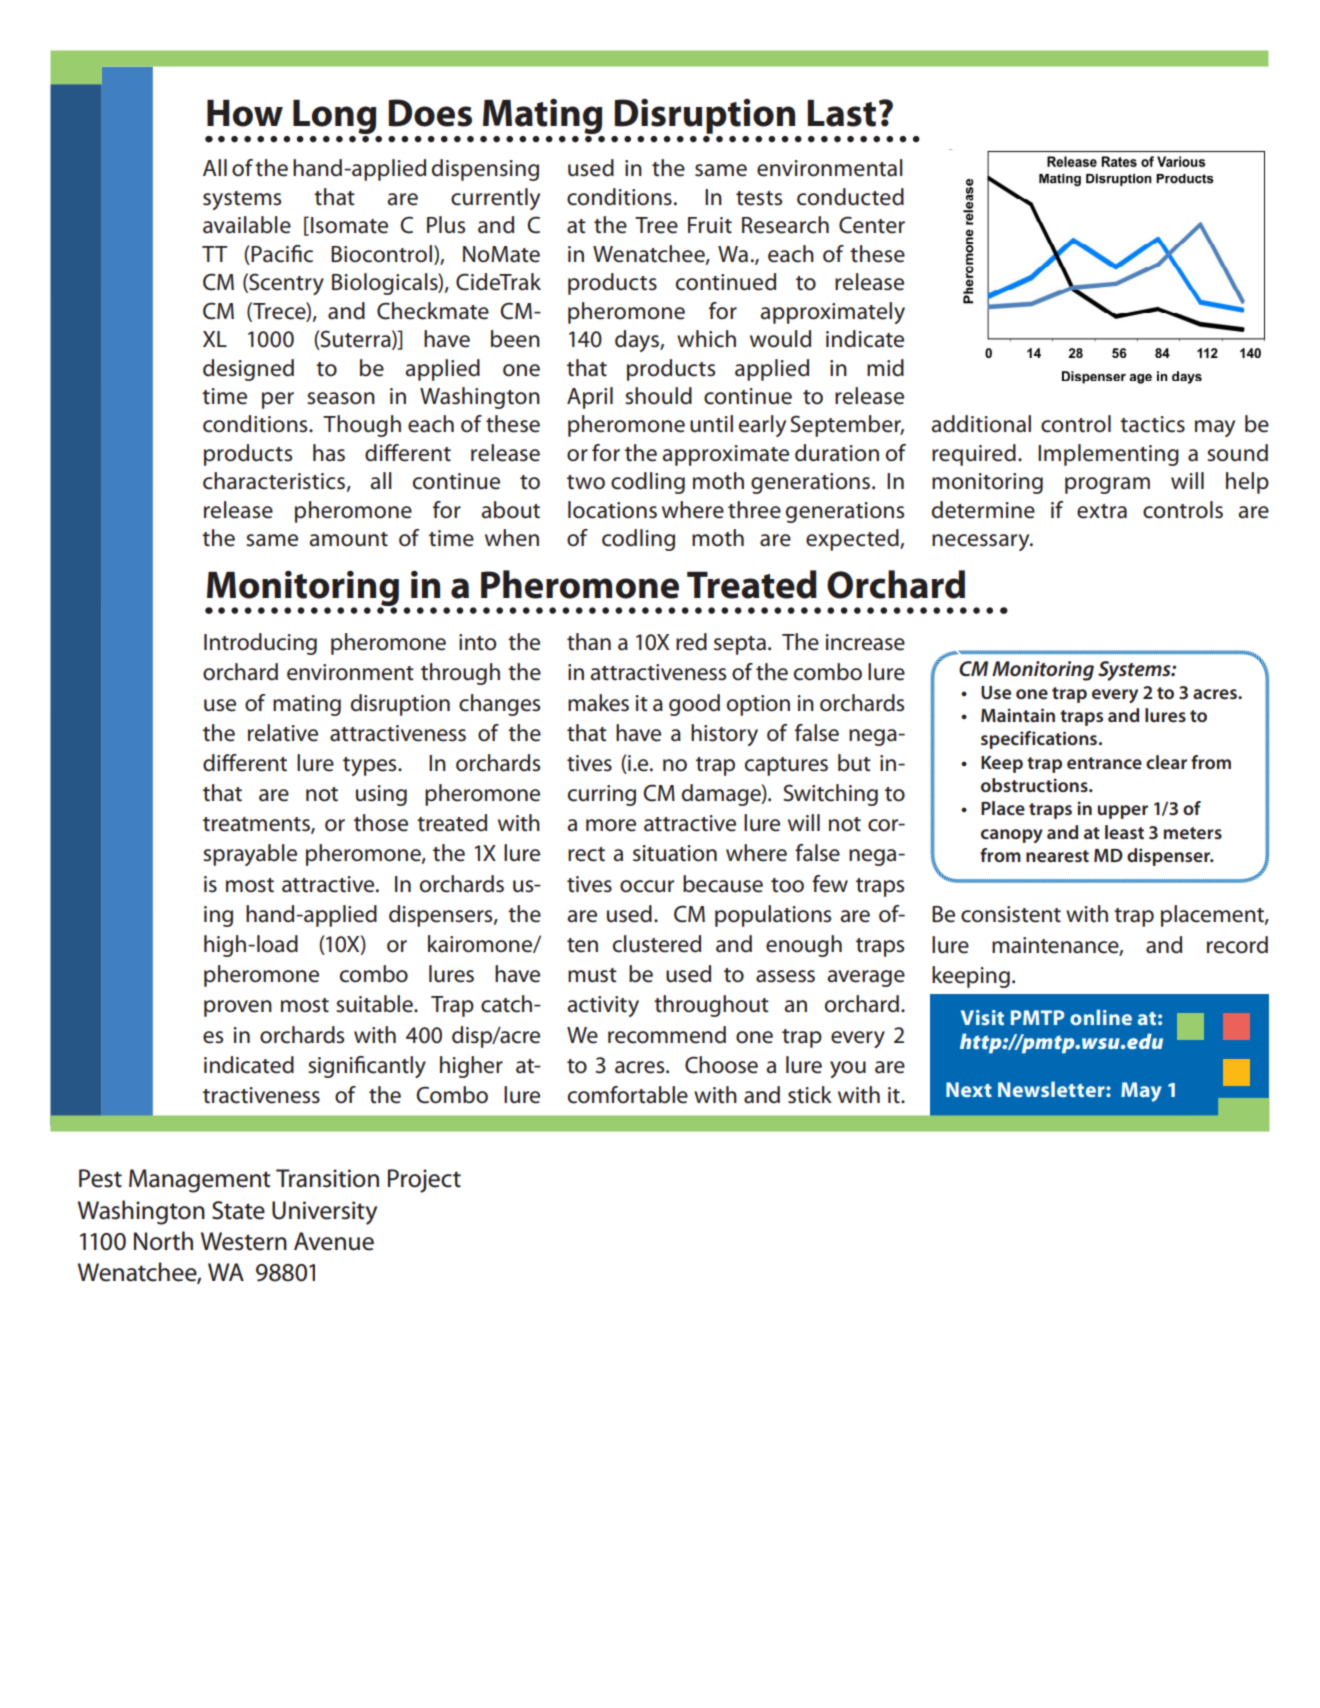  I want to click on has, so click(329, 453).
